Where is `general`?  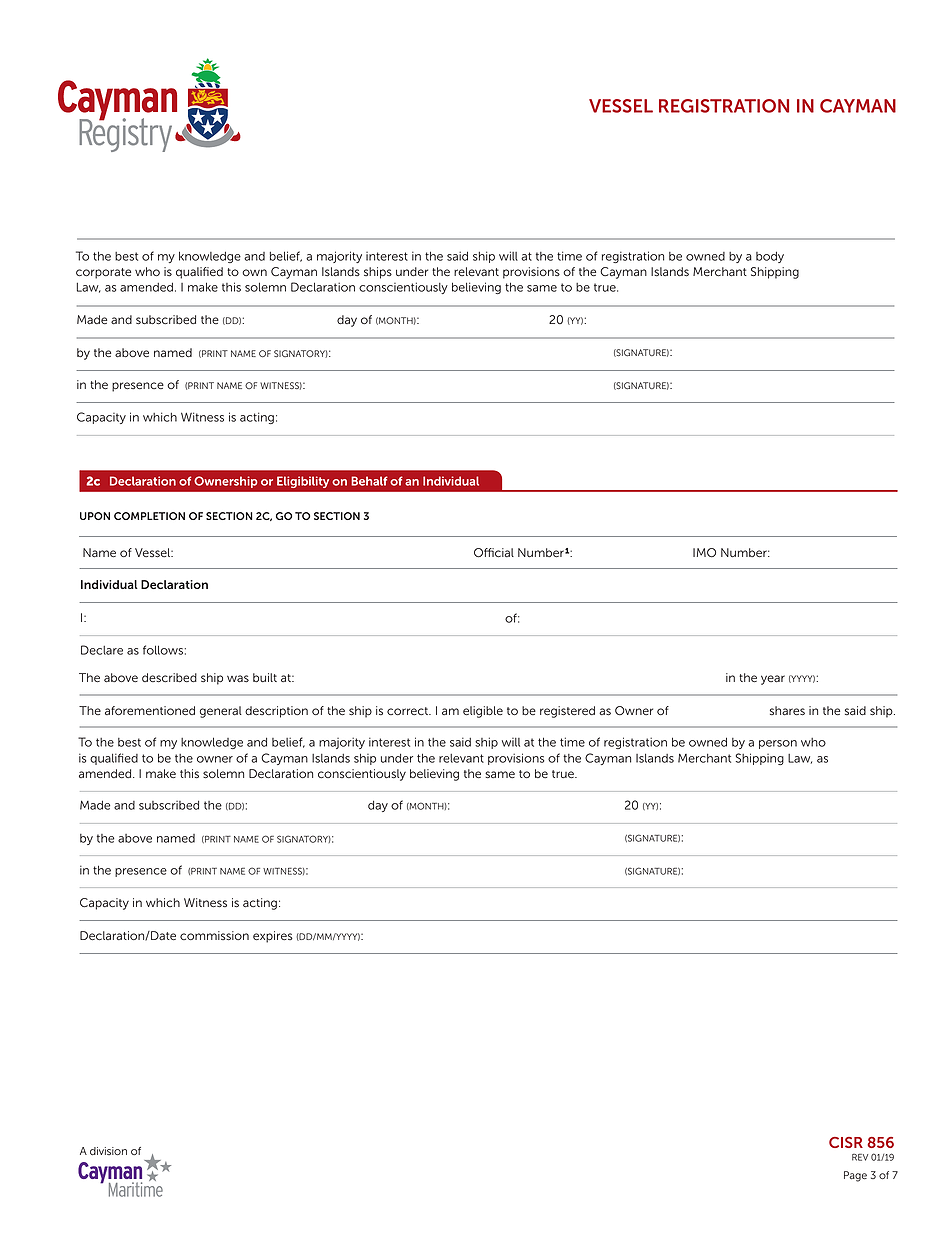
general is located at coordinates (221, 712).
